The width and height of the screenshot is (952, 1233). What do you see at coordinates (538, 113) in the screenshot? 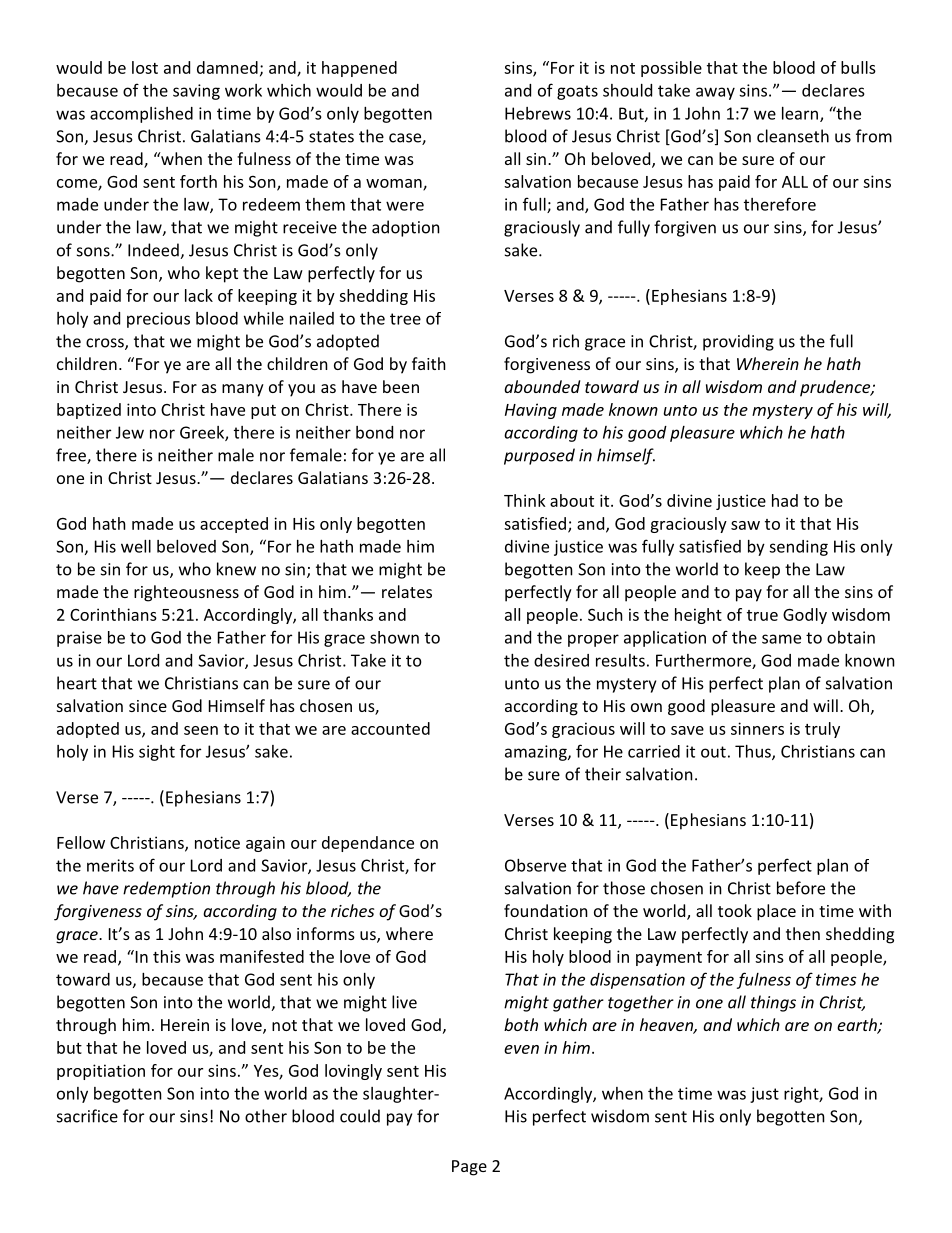
I see `Hebrews` at bounding box center [538, 113].
